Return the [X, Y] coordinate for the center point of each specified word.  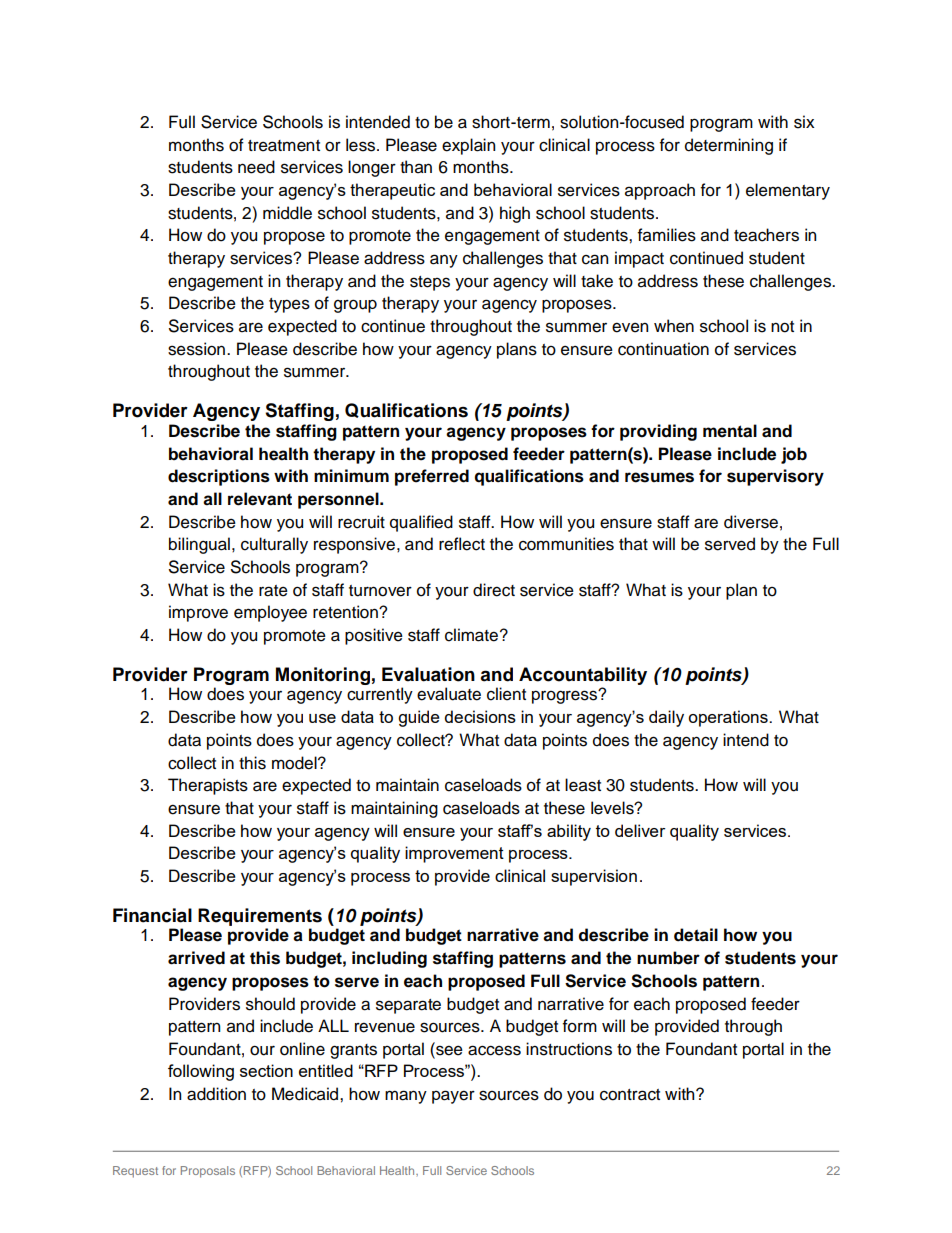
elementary [788, 191]
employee [270, 613]
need [256, 167]
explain [468, 146]
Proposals [208, 1172]
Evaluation [428, 674]
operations [729, 718]
